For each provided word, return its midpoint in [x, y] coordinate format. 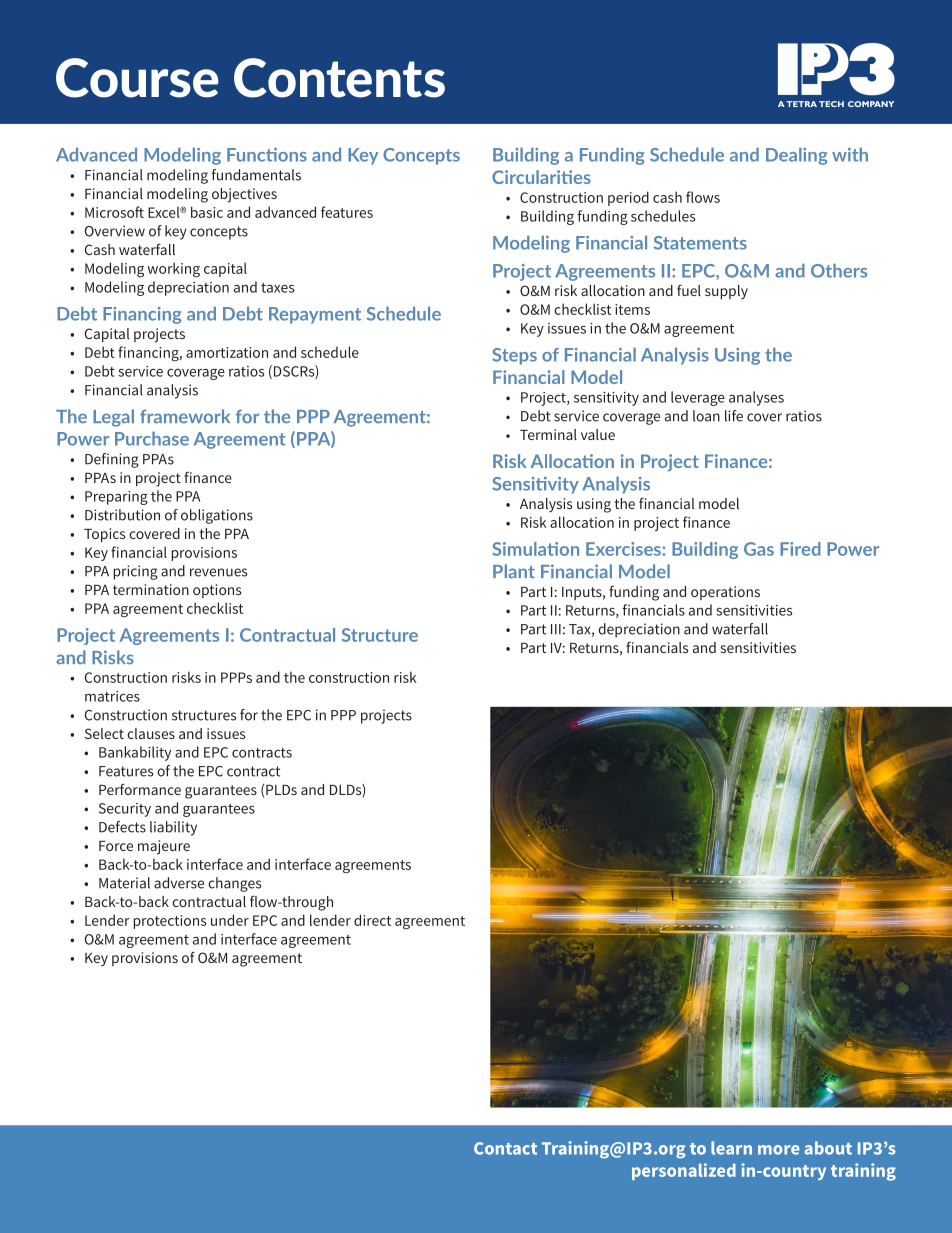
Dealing [797, 156]
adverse [179, 883]
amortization [227, 352]
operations [725, 593]
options [217, 591]
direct [372, 920]
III [556, 629]
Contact [505, 1148]
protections [169, 922]
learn [731, 1148]
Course [137, 78]
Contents [339, 78]
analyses [756, 398]
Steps [514, 356]
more [779, 1150]
